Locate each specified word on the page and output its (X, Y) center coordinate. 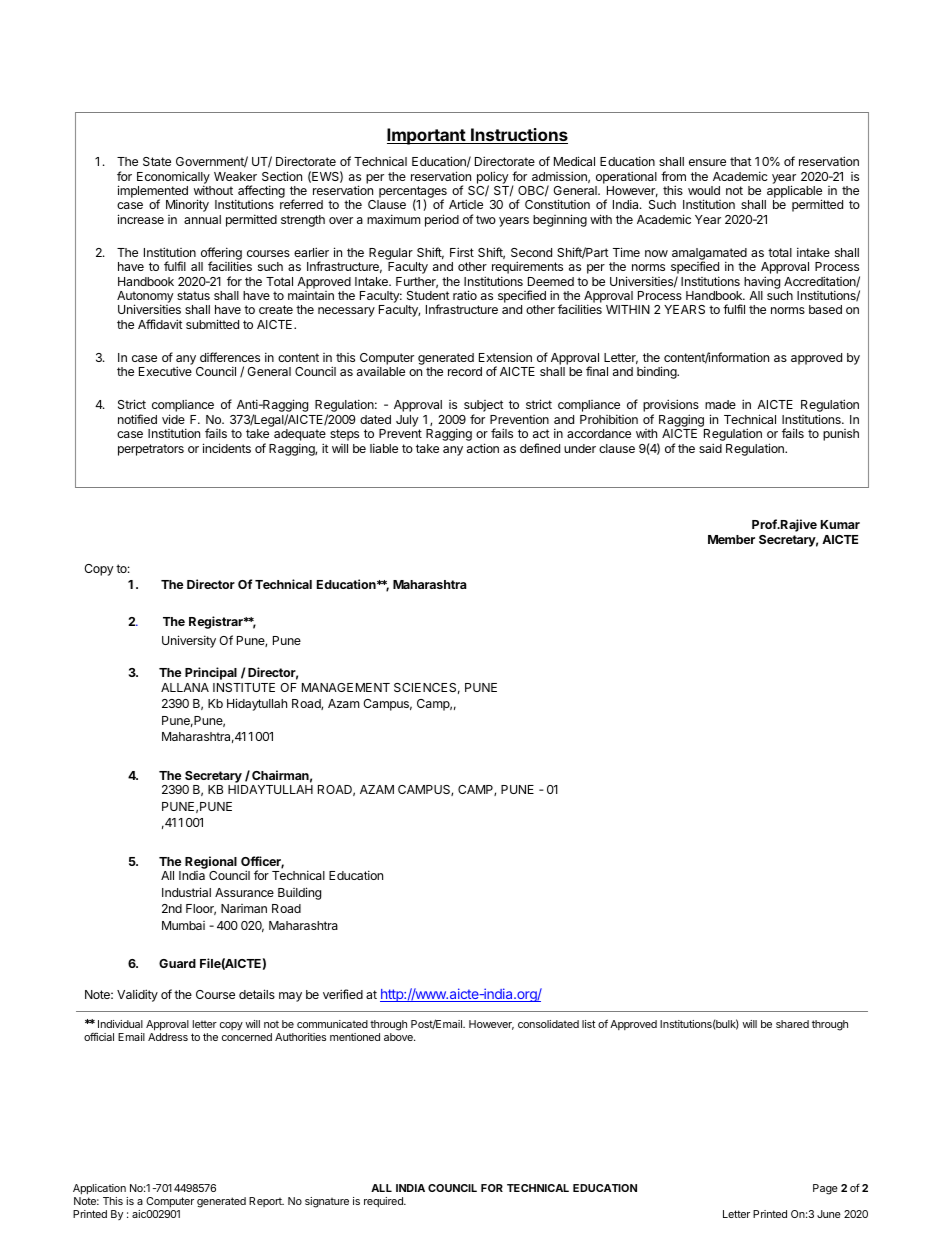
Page (825, 1189)
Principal (211, 673)
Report (266, 1202)
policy (493, 178)
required (384, 1202)
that (741, 161)
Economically (173, 178)
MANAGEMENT (346, 687)
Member (731, 539)
